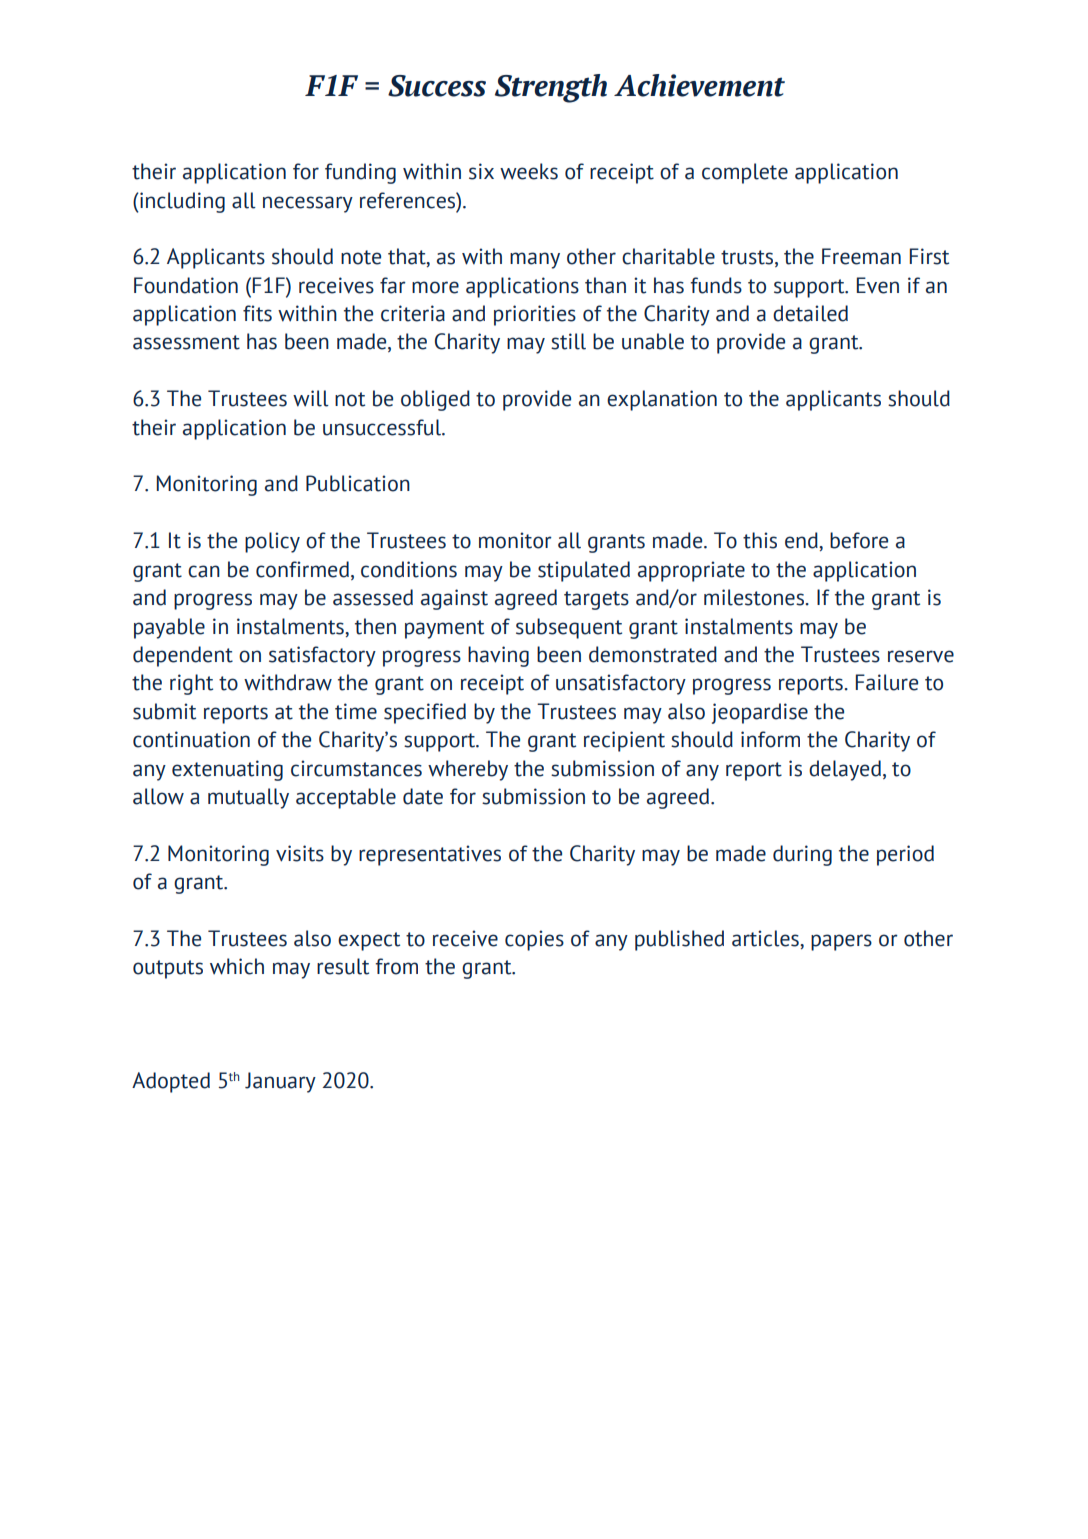 This image has height=1539, width=1088. What do you see at coordinates (745, 173) in the image?
I see `complete` at bounding box center [745, 173].
